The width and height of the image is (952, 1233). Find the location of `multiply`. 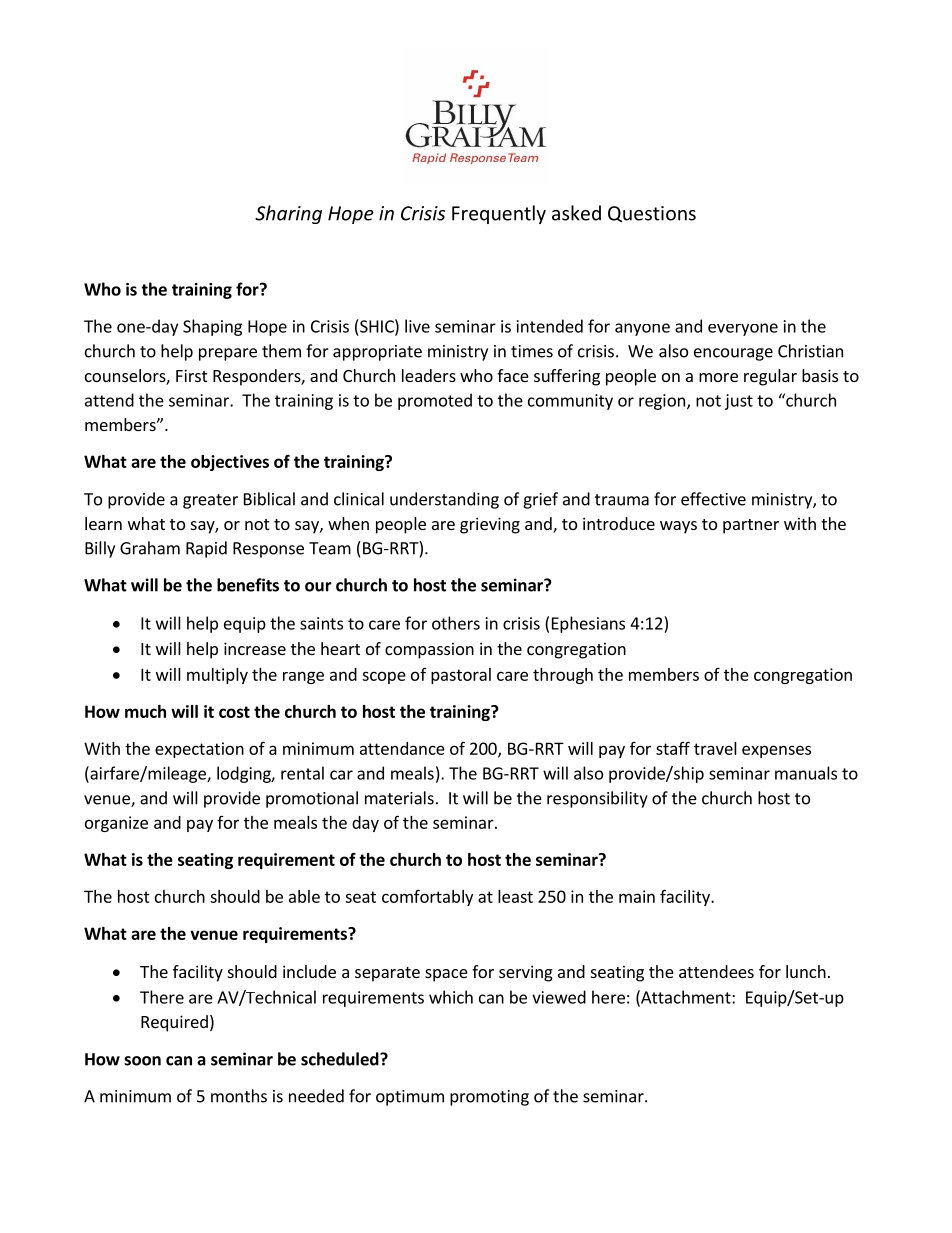

multiply is located at coordinates (217, 676).
